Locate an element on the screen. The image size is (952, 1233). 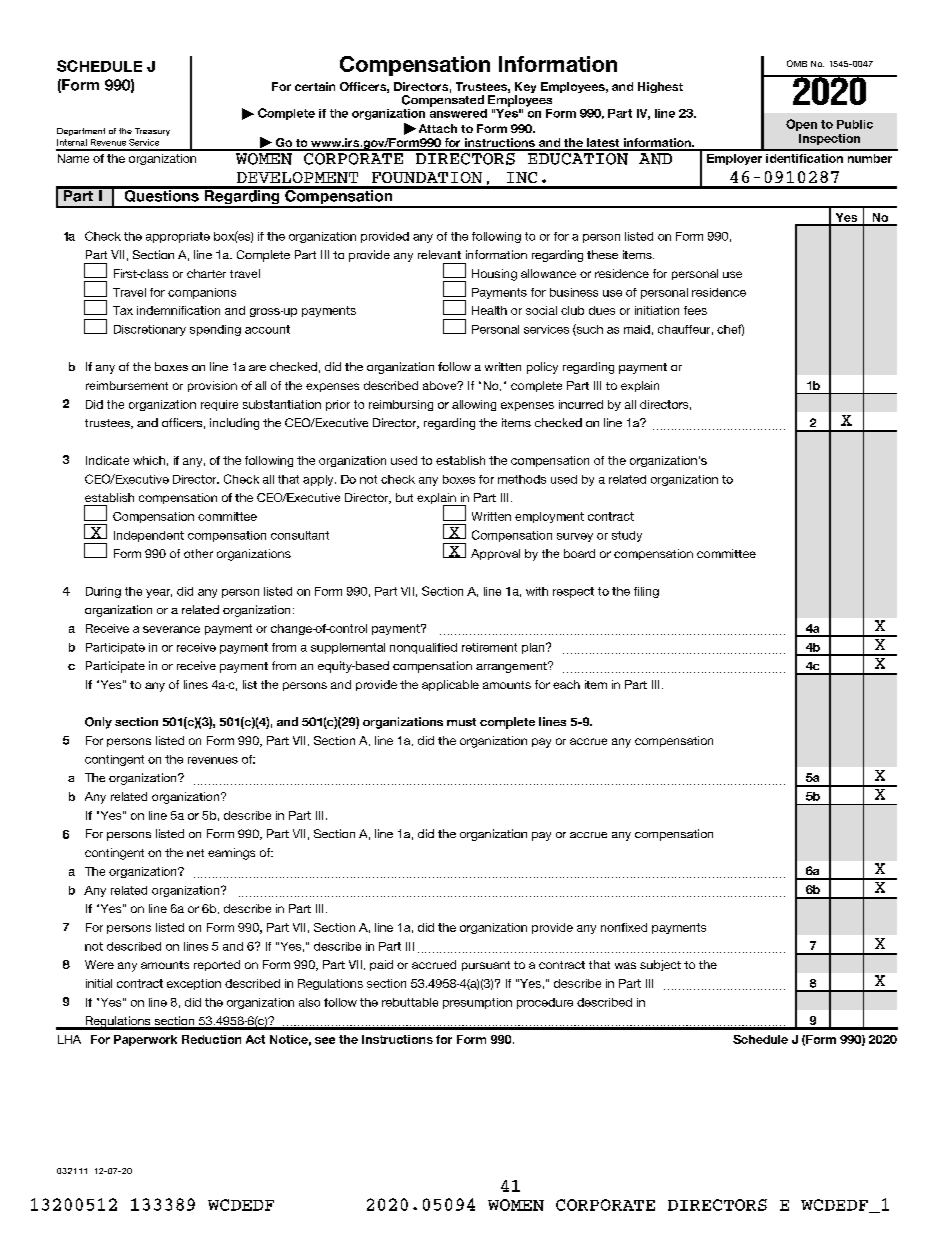
Only is located at coordinates (98, 723).
